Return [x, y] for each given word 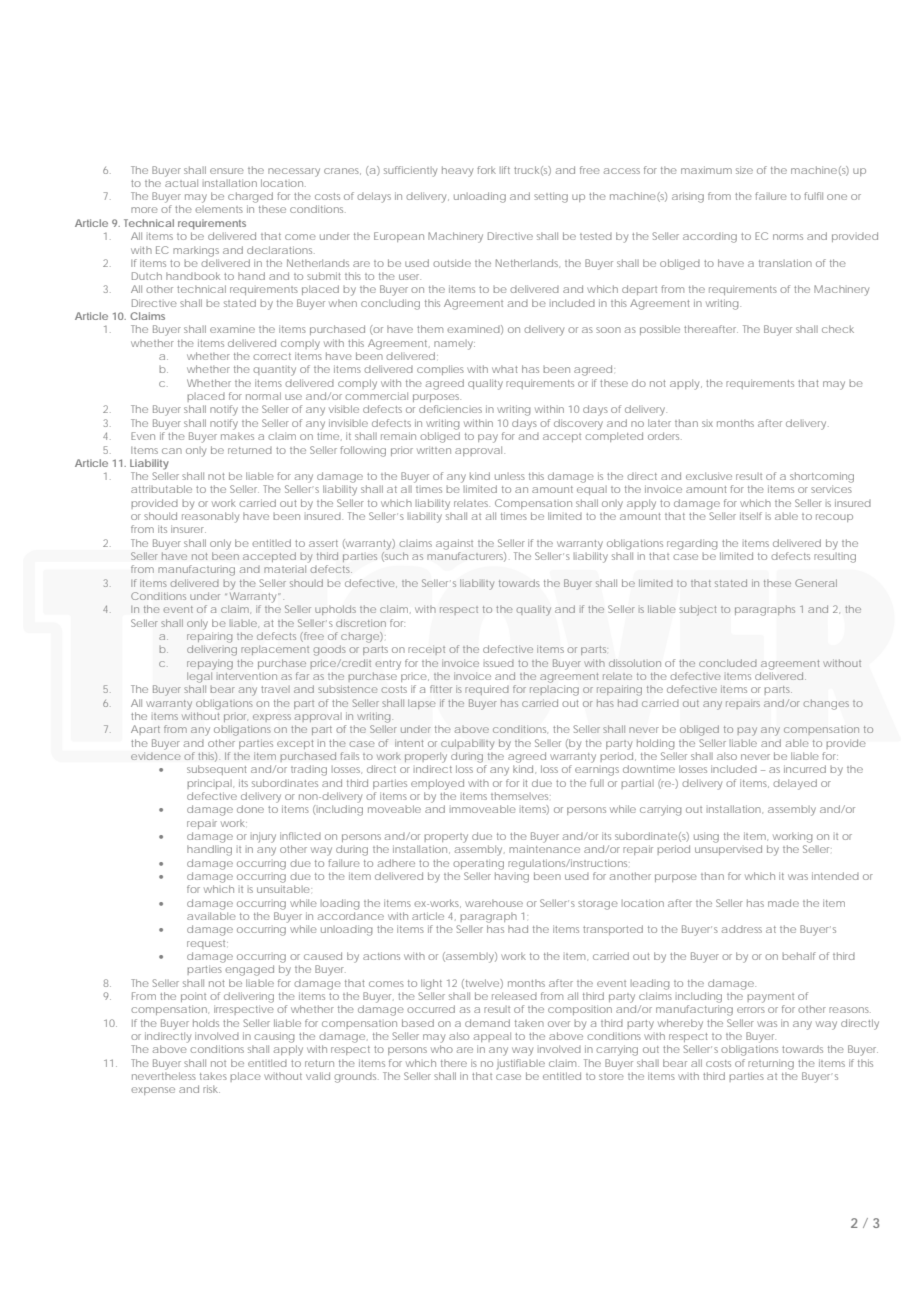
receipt [426, 650]
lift [505, 170]
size [744, 170]
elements [219, 209]
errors [751, 1010]
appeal [492, 1037]
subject [697, 610]
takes [213, 1076]
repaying [210, 664]
